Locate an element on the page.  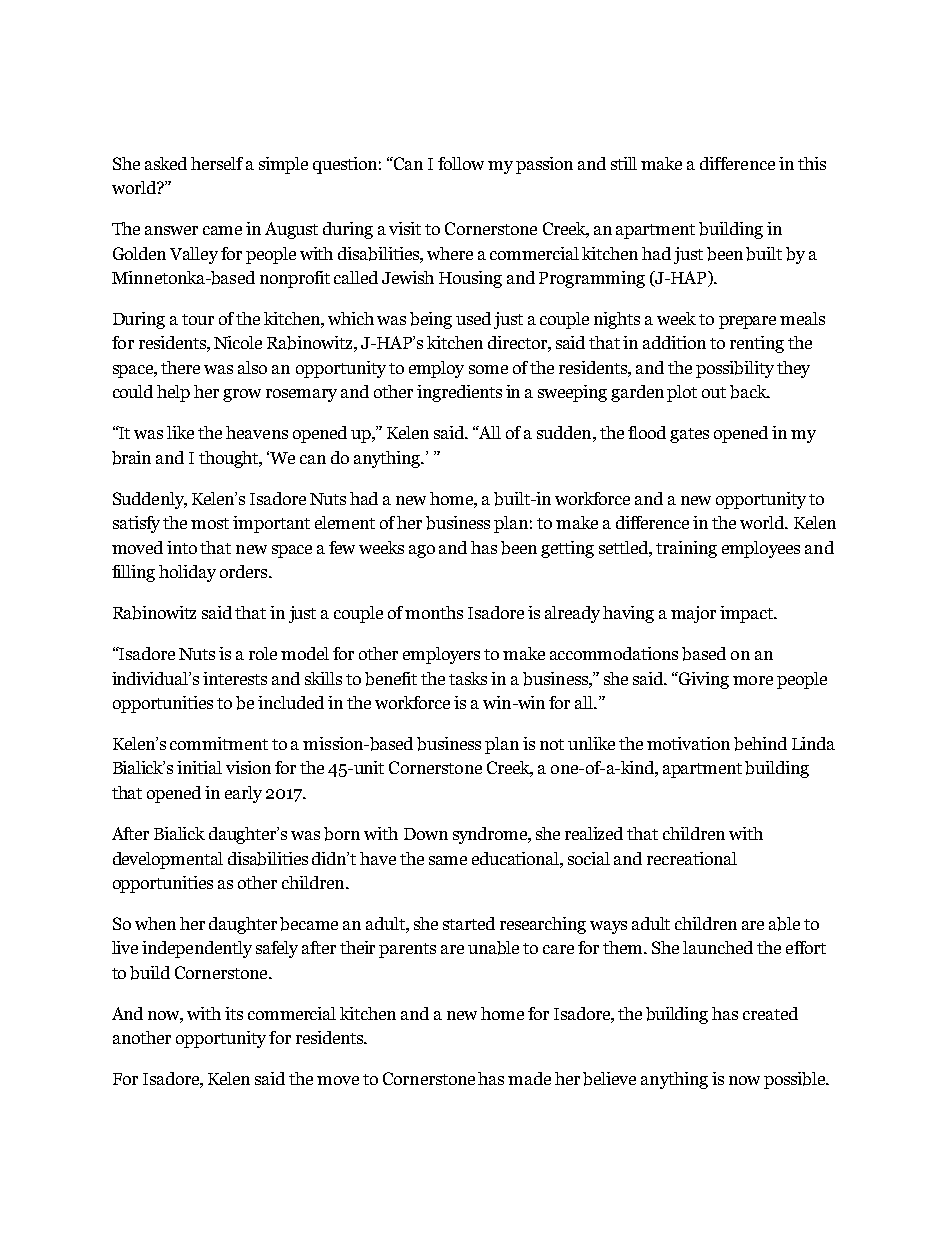
made is located at coordinates (529, 1078).
